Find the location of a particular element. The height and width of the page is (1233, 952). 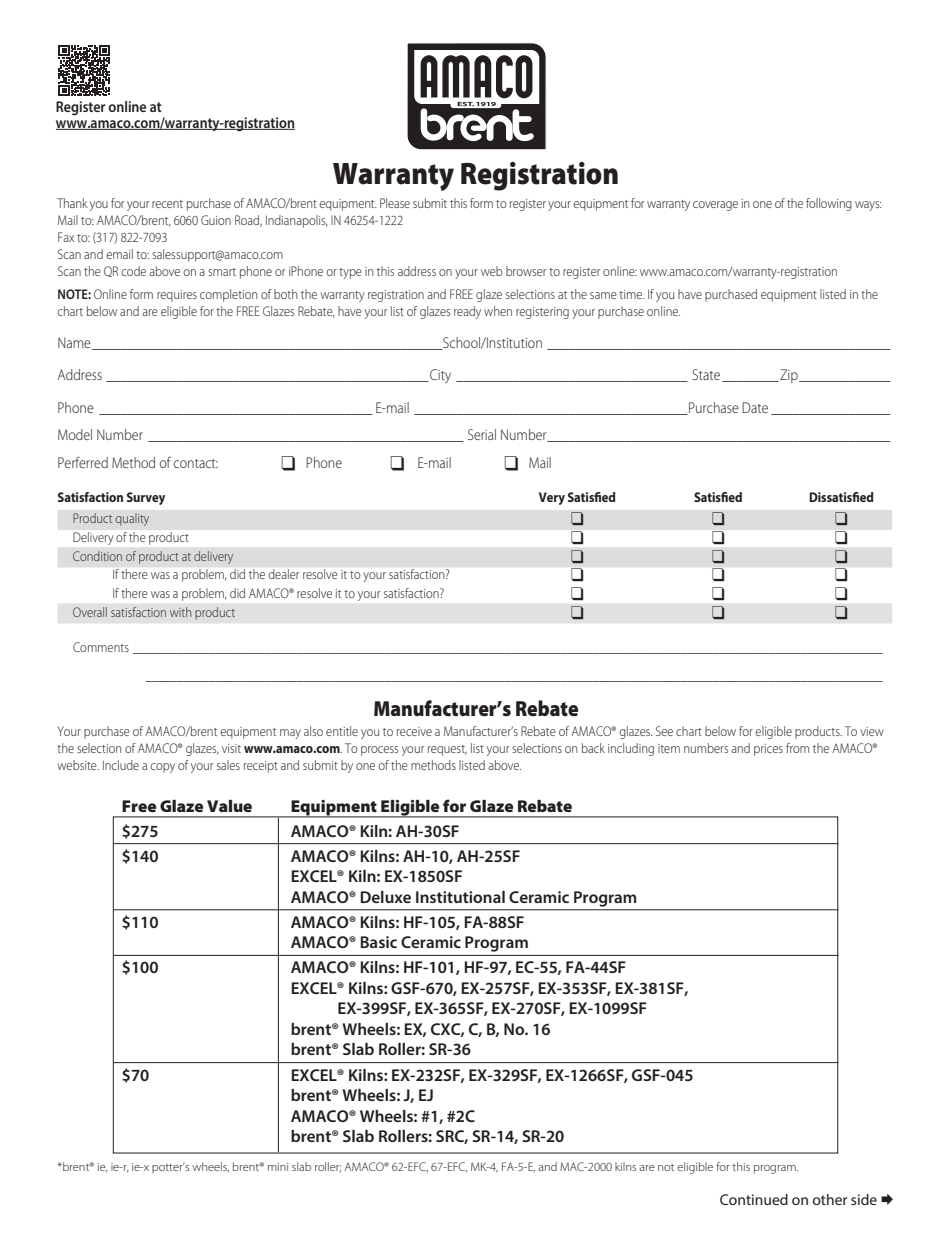

Basic is located at coordinates (378, 942).
